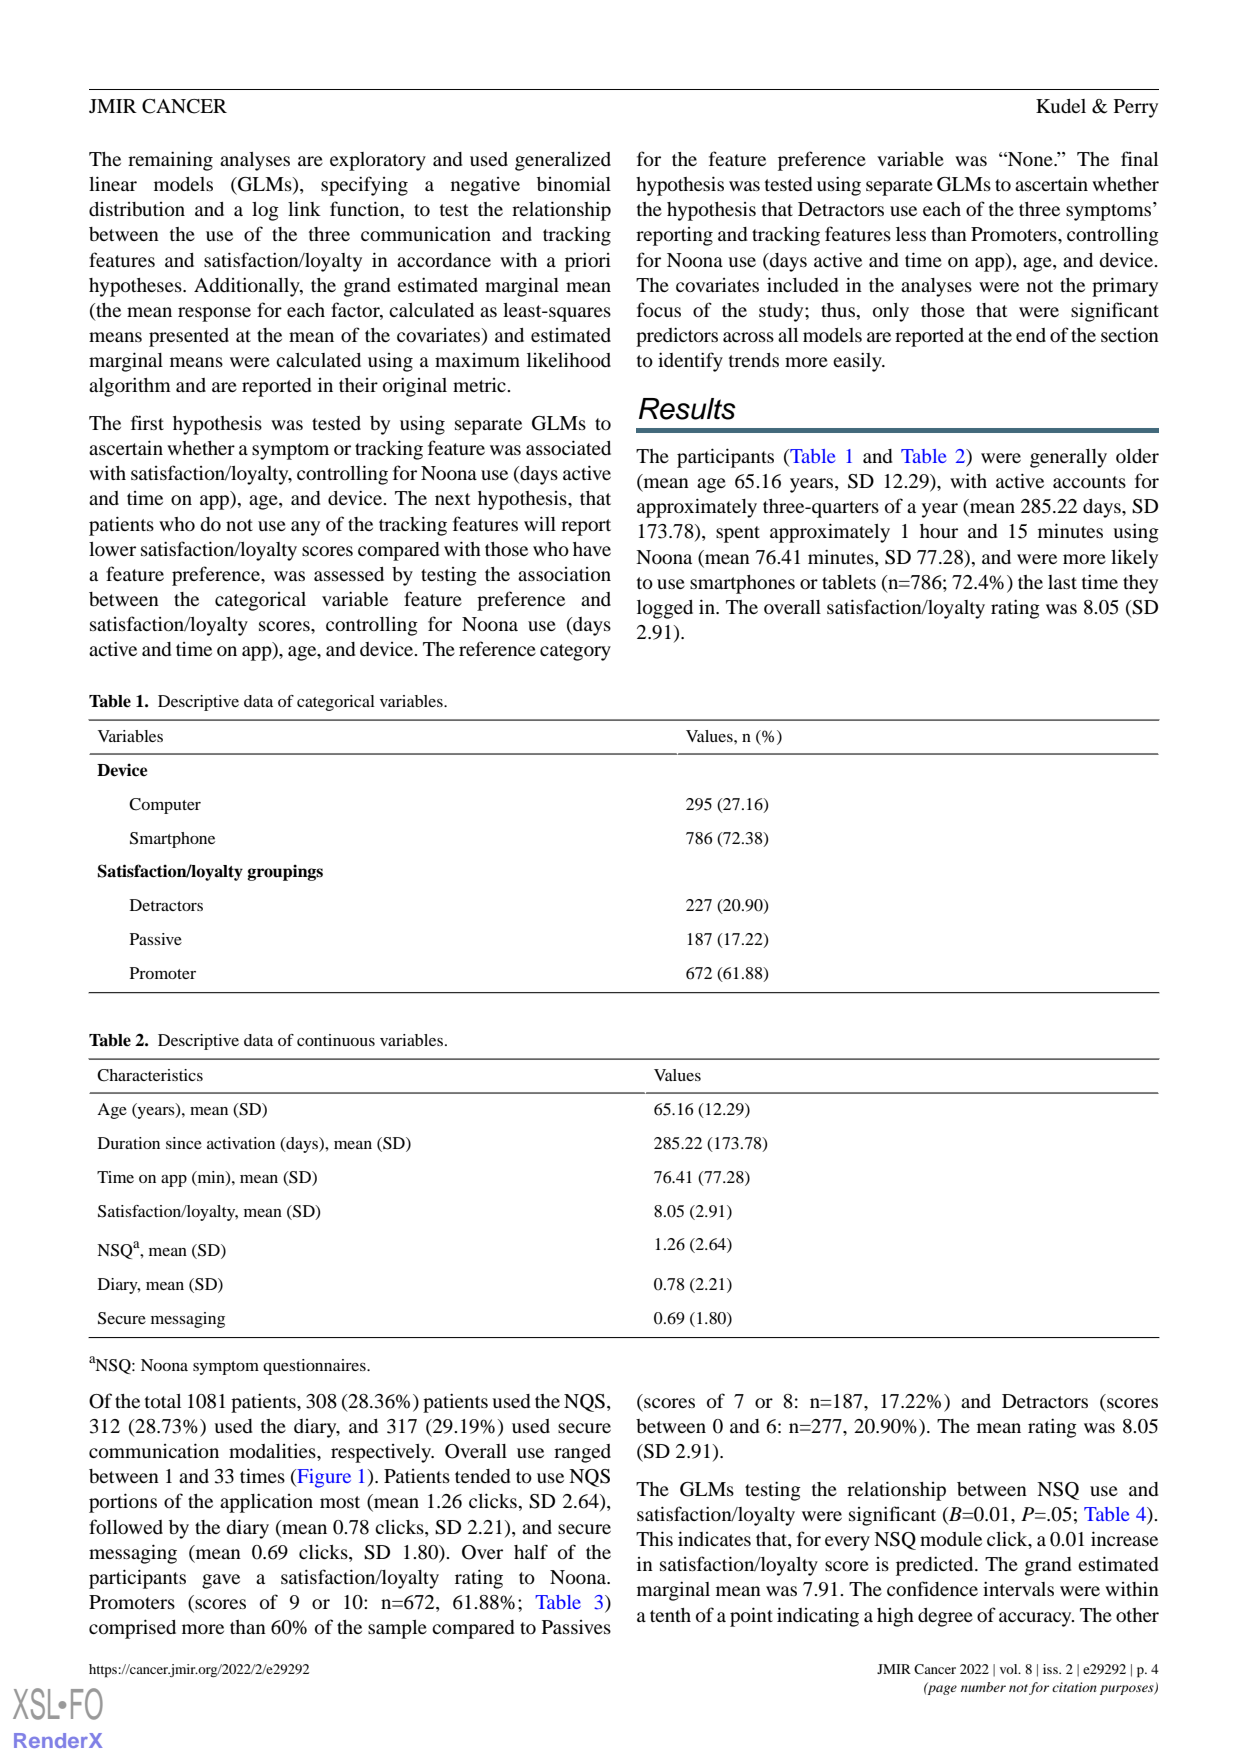 The image size is (1248, 1764). I want to click on generalized, so click(563, 161).
